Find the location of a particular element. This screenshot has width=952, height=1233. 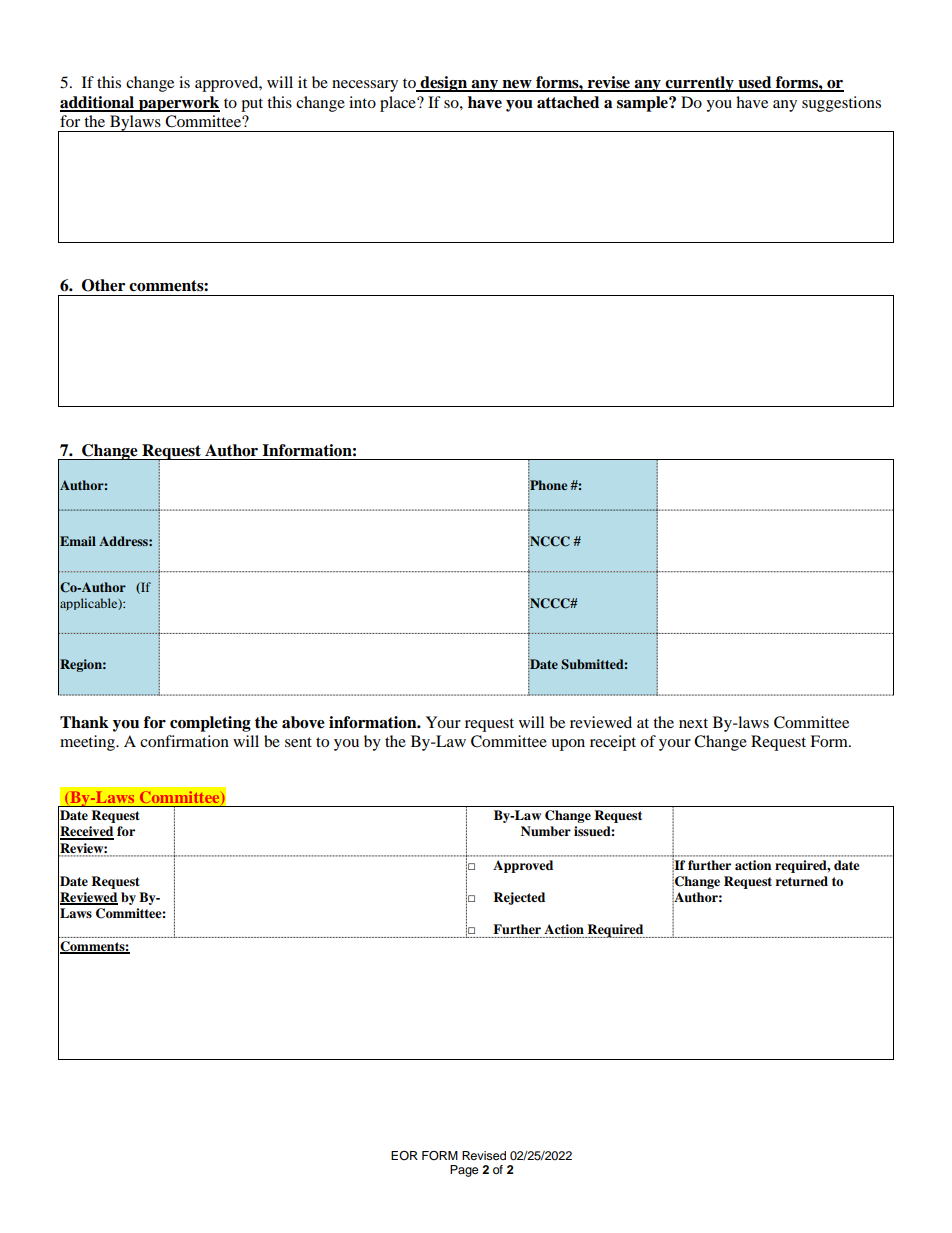

EOR is located at coordinates (404, 1155).
